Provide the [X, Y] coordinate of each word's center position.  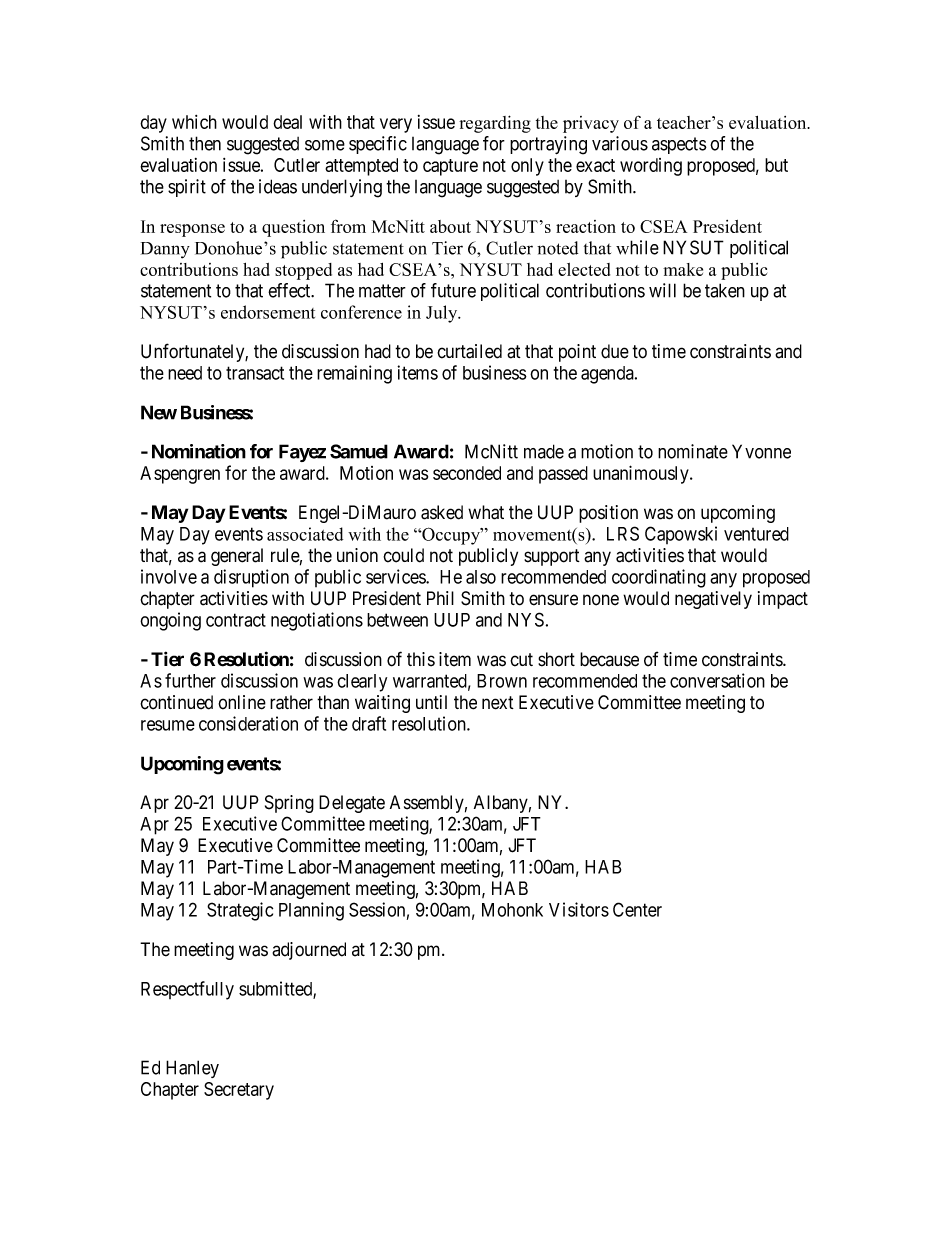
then [205, 143]
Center [637, 909]
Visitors [579, 909]
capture [450, 167]
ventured [756, 534]
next [498, 703]
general [237, 557]
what [486, 512]
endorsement [268, 312]
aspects [679, 145]
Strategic [240, 911]
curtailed [469, 351]
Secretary [239, 1091]
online [242, 702]
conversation [717, 680]
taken [725, 290]
